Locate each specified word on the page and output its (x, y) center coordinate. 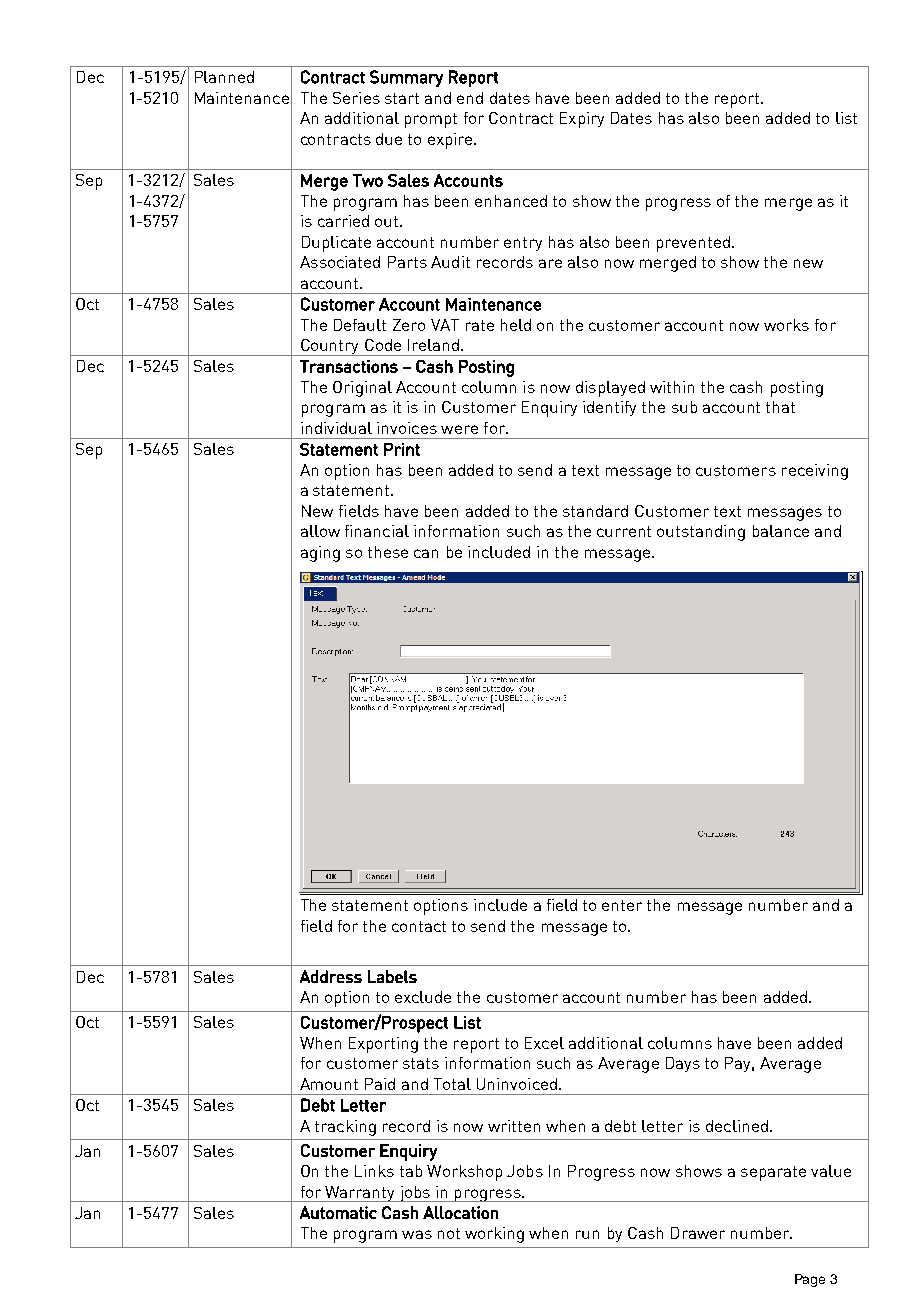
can (426, 553)
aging (320, 554)
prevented (693, 244)
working (494, 1235)
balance (781, 531)
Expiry (582, 120)
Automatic (338, 1212)
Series (356, 98)
